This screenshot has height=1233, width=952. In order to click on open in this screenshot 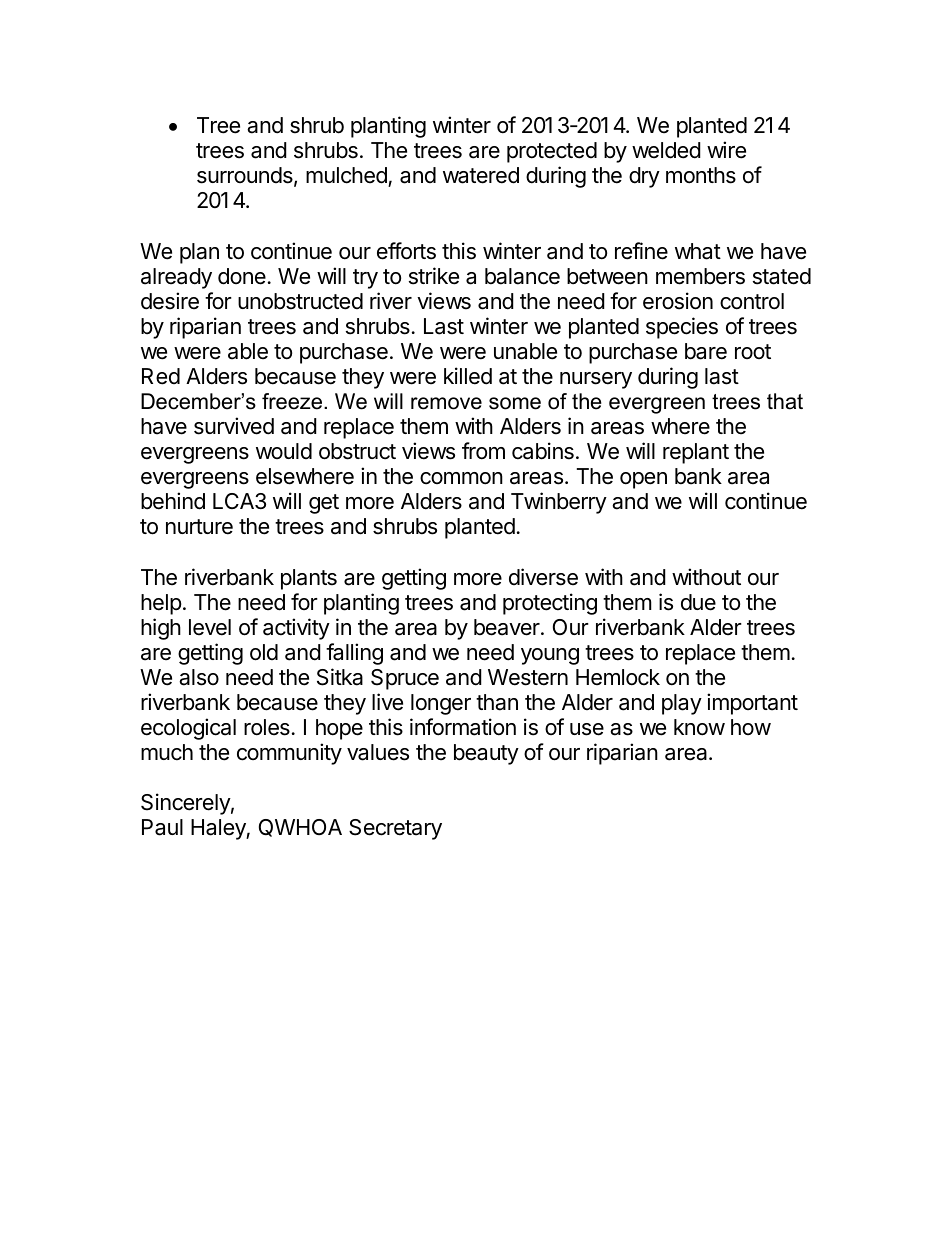, I will do `click(643, 480)`.
